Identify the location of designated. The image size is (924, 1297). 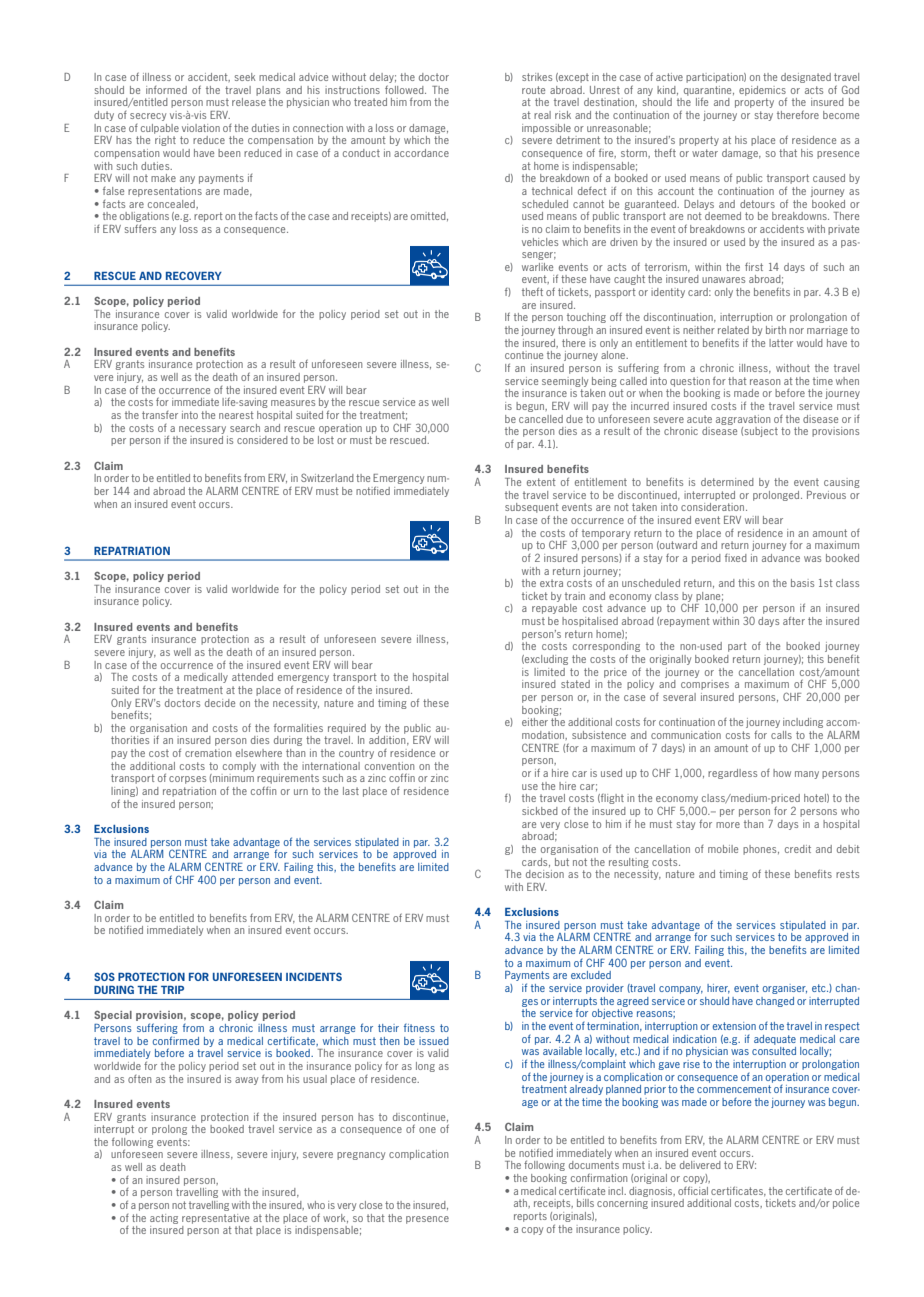
(806, 78).
